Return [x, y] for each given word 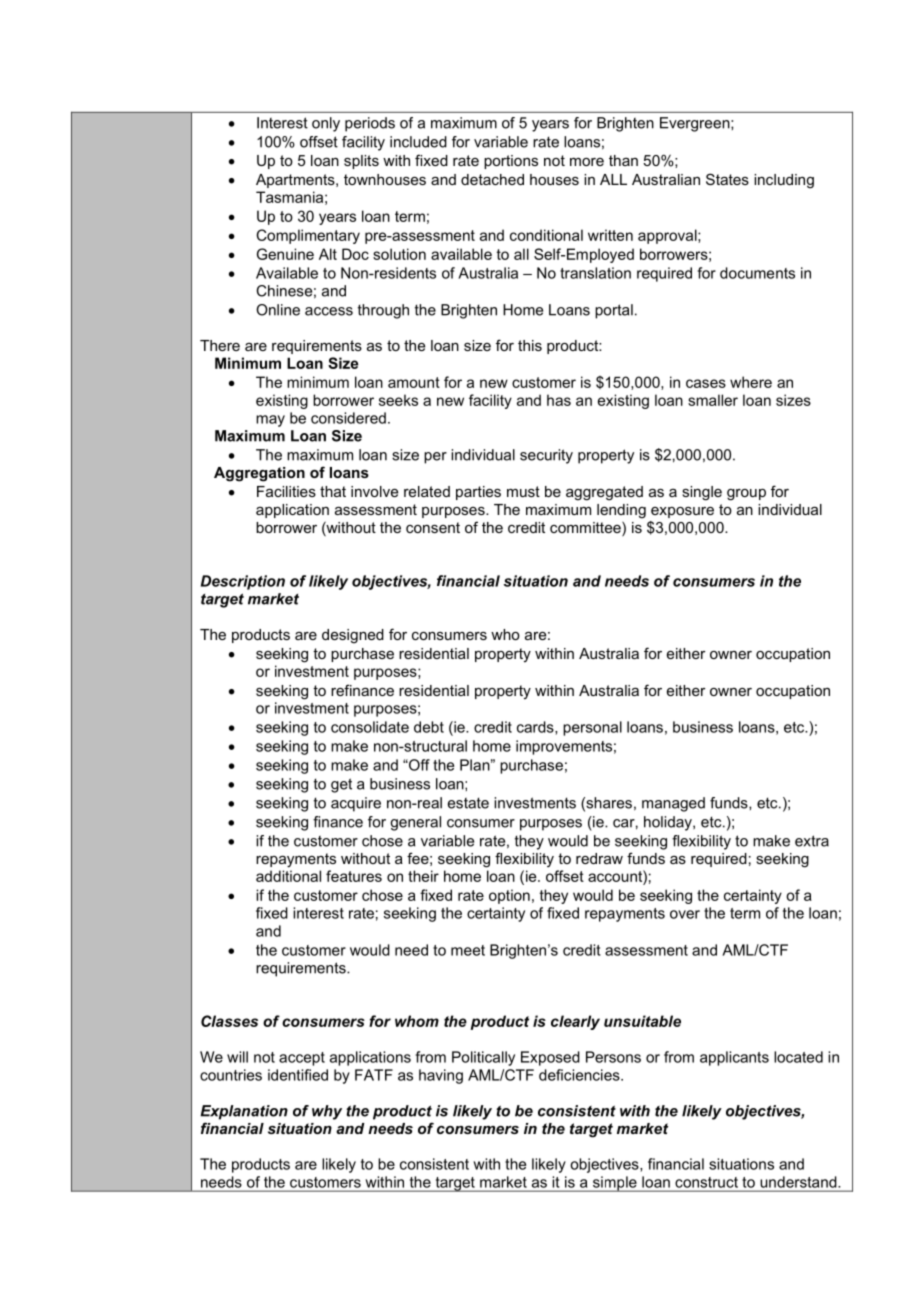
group [746, 495]
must [523, 491]
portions [511, 162]
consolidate [370, 727]
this [530, 345]
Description [243, 582]
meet [468, 950]
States [727, 179]
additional [288, 876]
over [685, 914]
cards [536, 728]
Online [278, 310]
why [327, 1112]
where [751, 382]
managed [673, 804]
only [326, 124]
